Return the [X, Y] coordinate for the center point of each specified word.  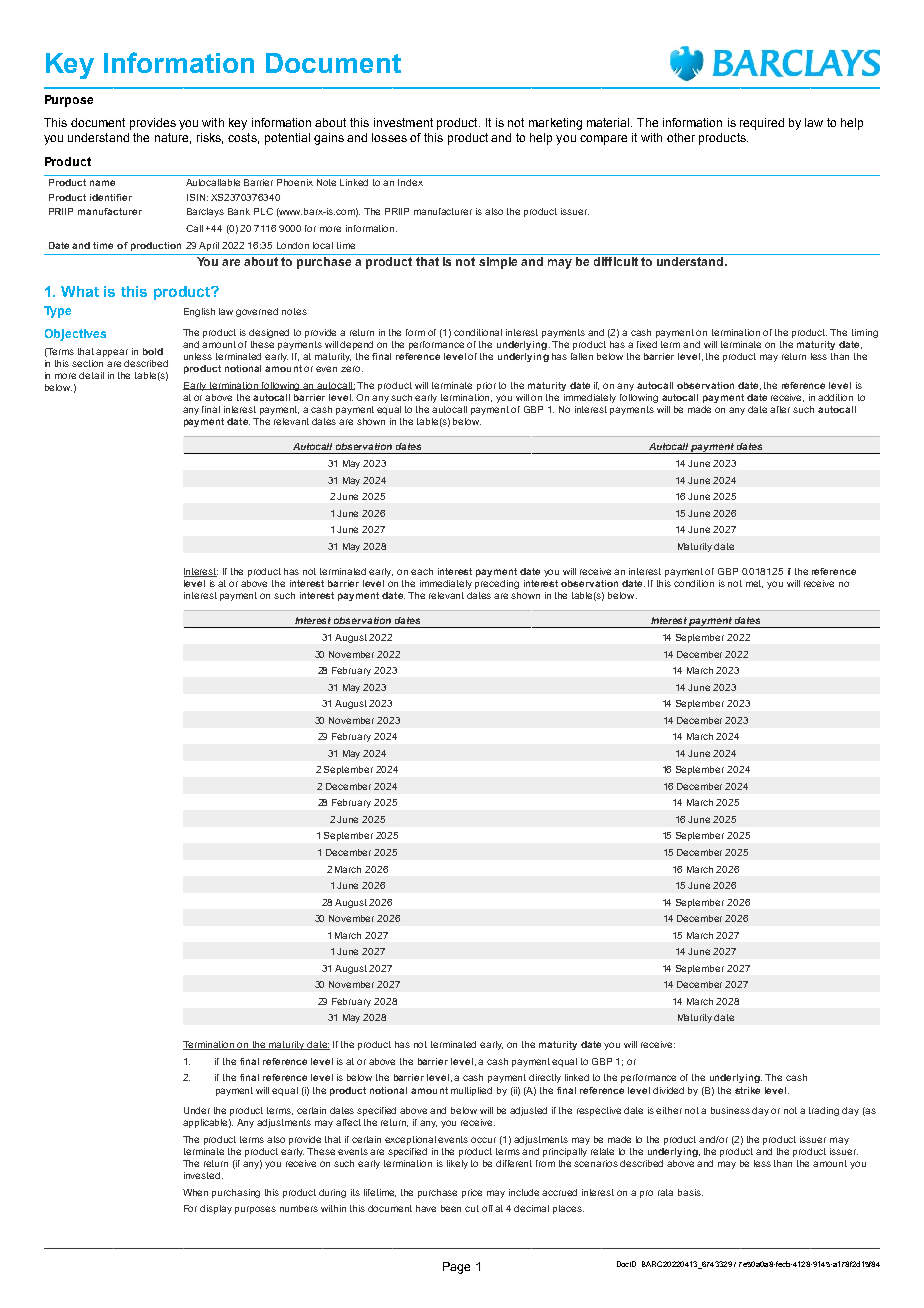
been [451, 1208]
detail [91, 375]
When [195, 1192]
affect [348, 1122]
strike [747, 1090]
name [102, 183]
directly [545, 1078]
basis [690, 1192]
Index [410, 182]
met [754, 584]
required [762, 124]
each [422, 571]
